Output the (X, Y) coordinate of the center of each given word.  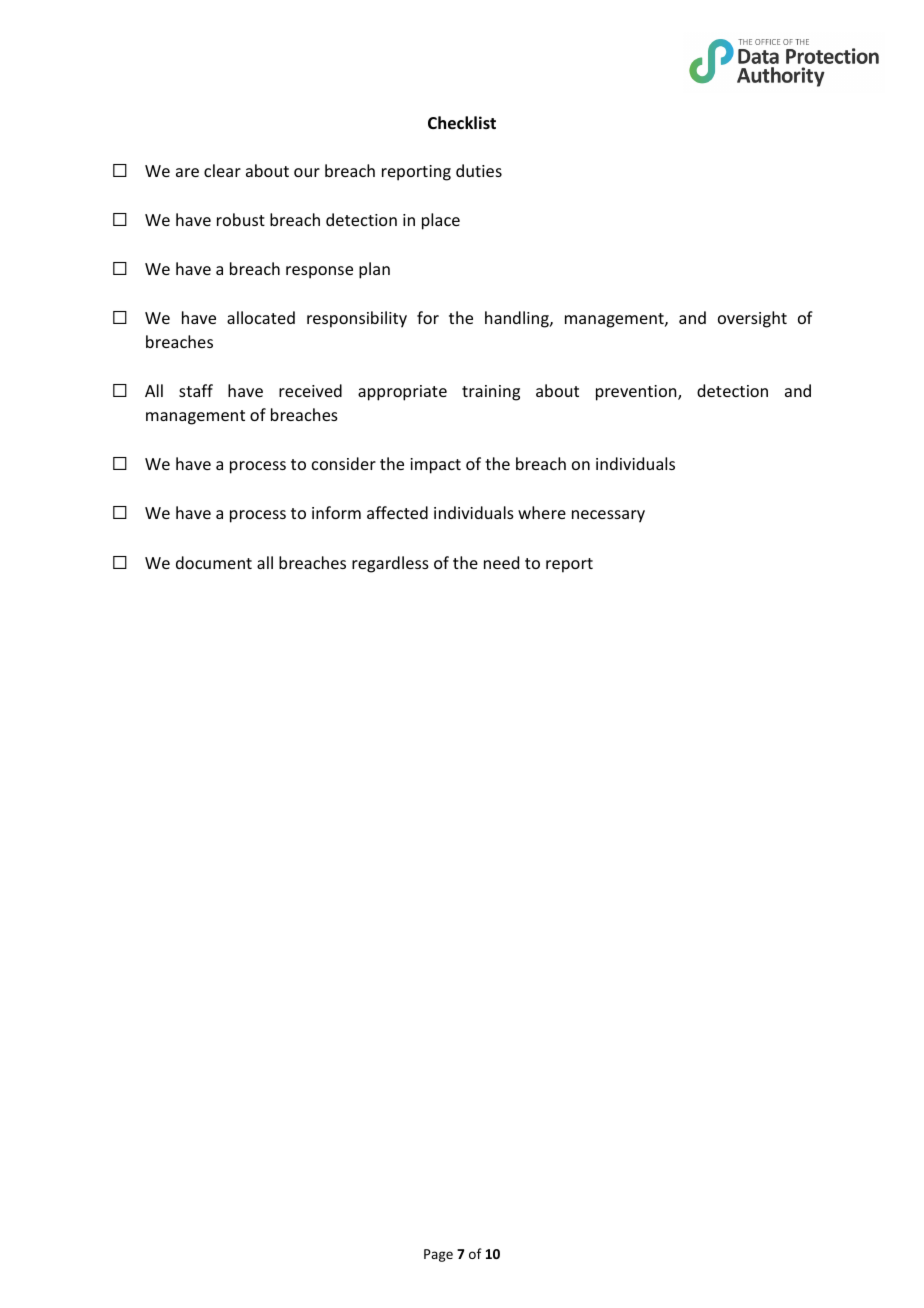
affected (397, 512)
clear (222, 170)
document (214, 562)
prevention (637, 393)
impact (435, 466)
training (491, 393)
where (542, 512)
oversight (752, 319)
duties (479, 170)
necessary (608, 516)
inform (336, 512)
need (501, 562)
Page (438, 1255)
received (310, 390)
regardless (390, 564)
